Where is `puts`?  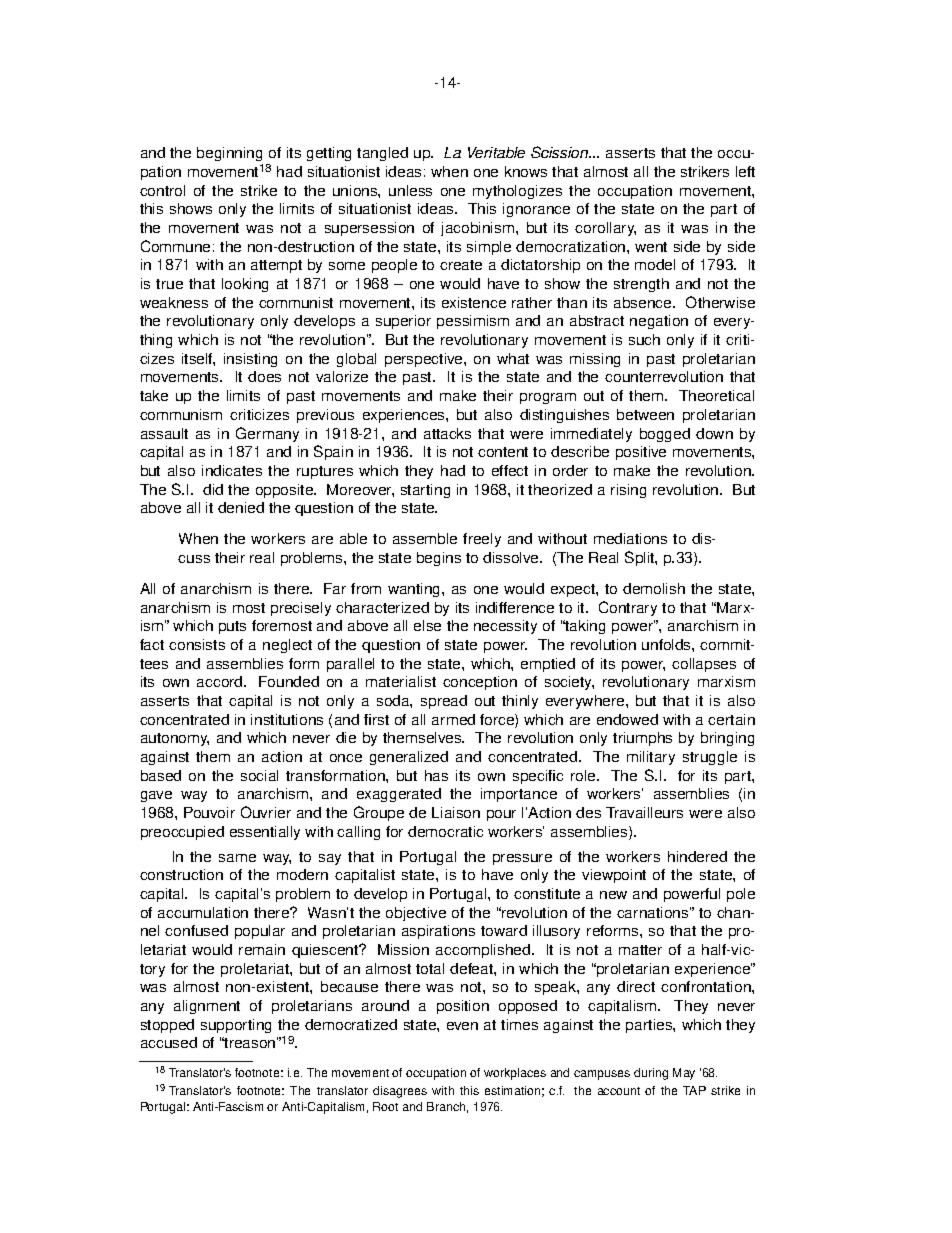 puts is located at coordinates (232, 627).
